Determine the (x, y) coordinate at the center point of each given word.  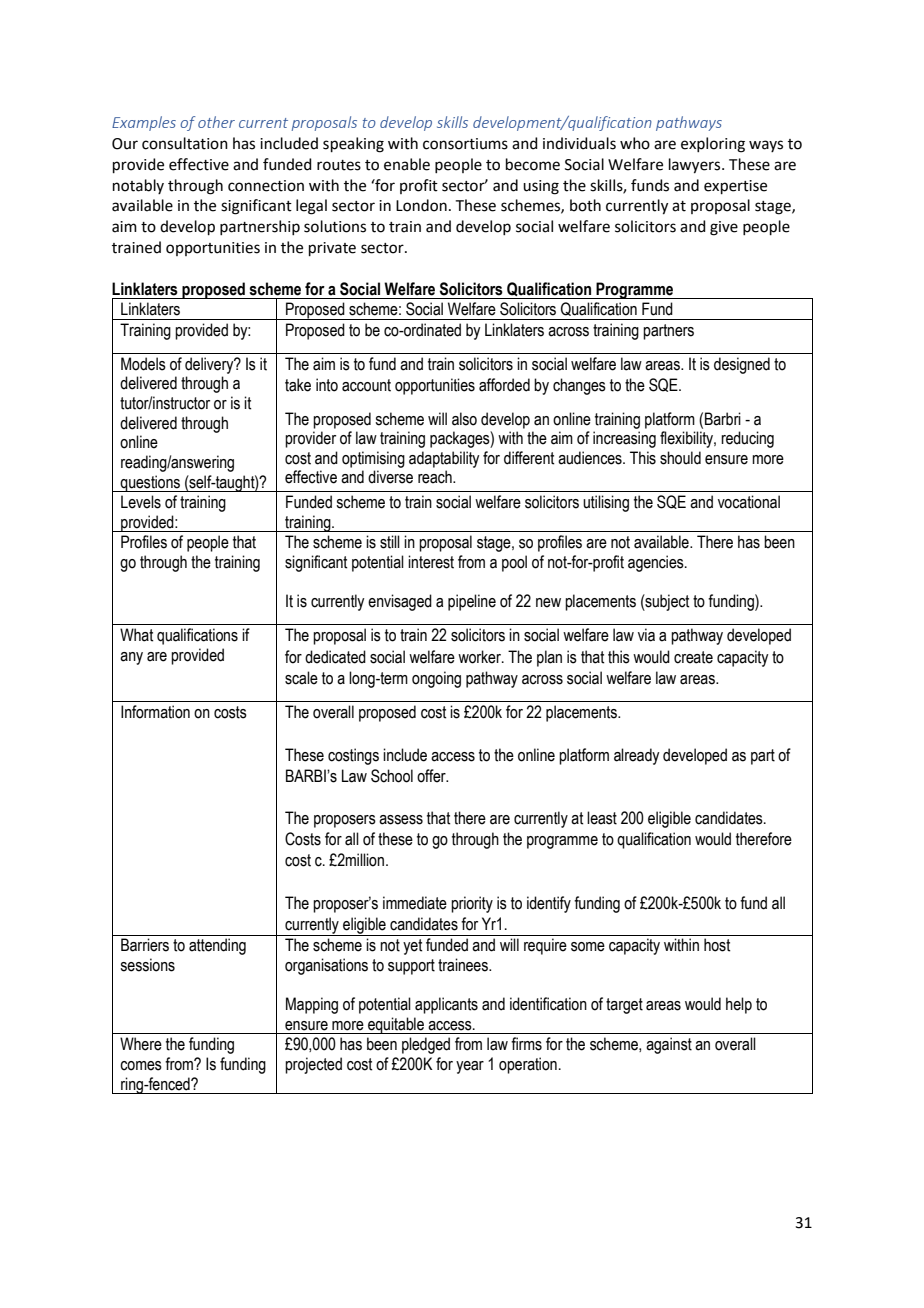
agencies (657, 563)
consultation (185, 143)
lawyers (696, 166)
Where (141, 1044)
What (136, 635)
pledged (426, 1045)
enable (407, 164)
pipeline (472, 602)
